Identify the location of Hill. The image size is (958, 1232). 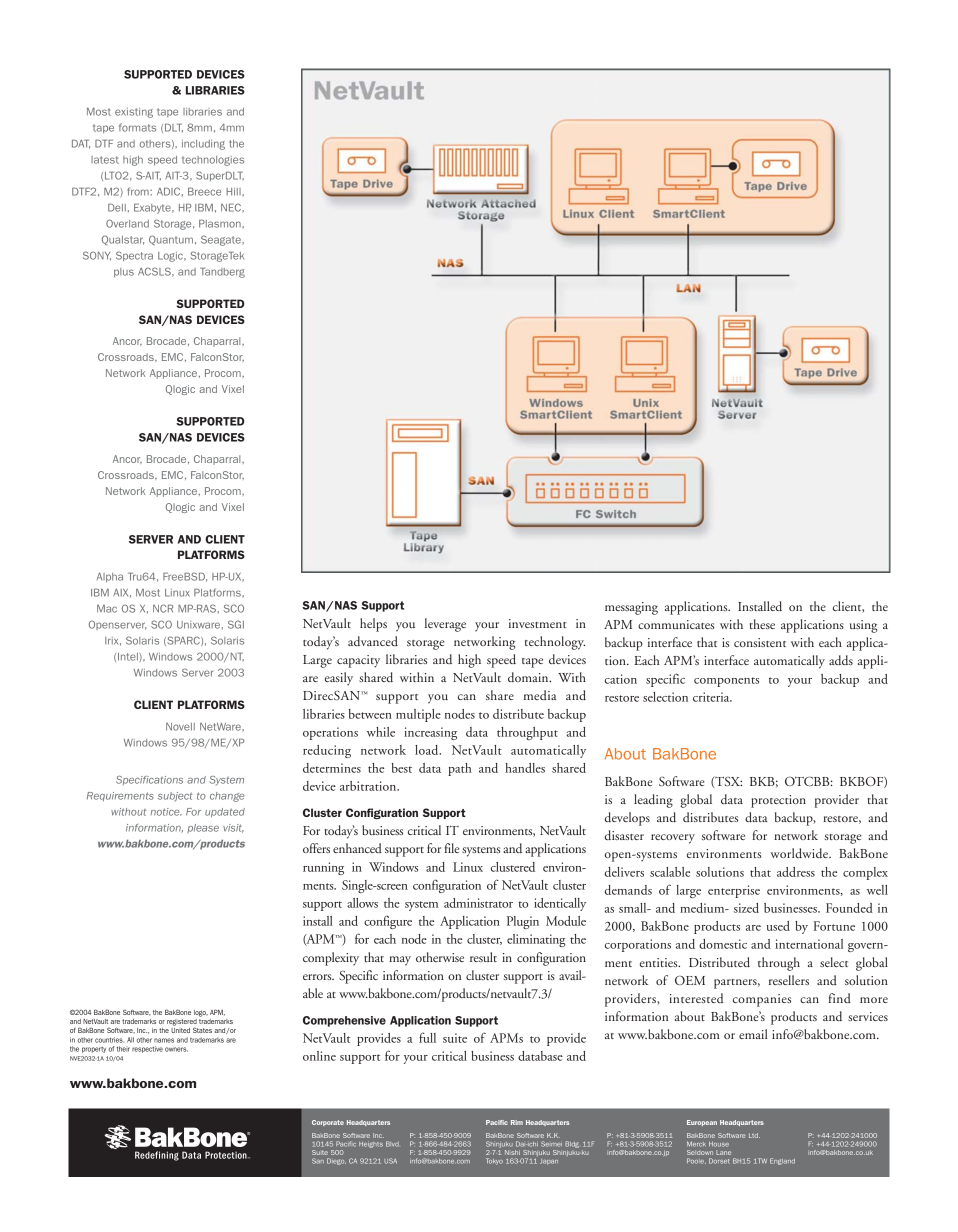
(234, 192).
